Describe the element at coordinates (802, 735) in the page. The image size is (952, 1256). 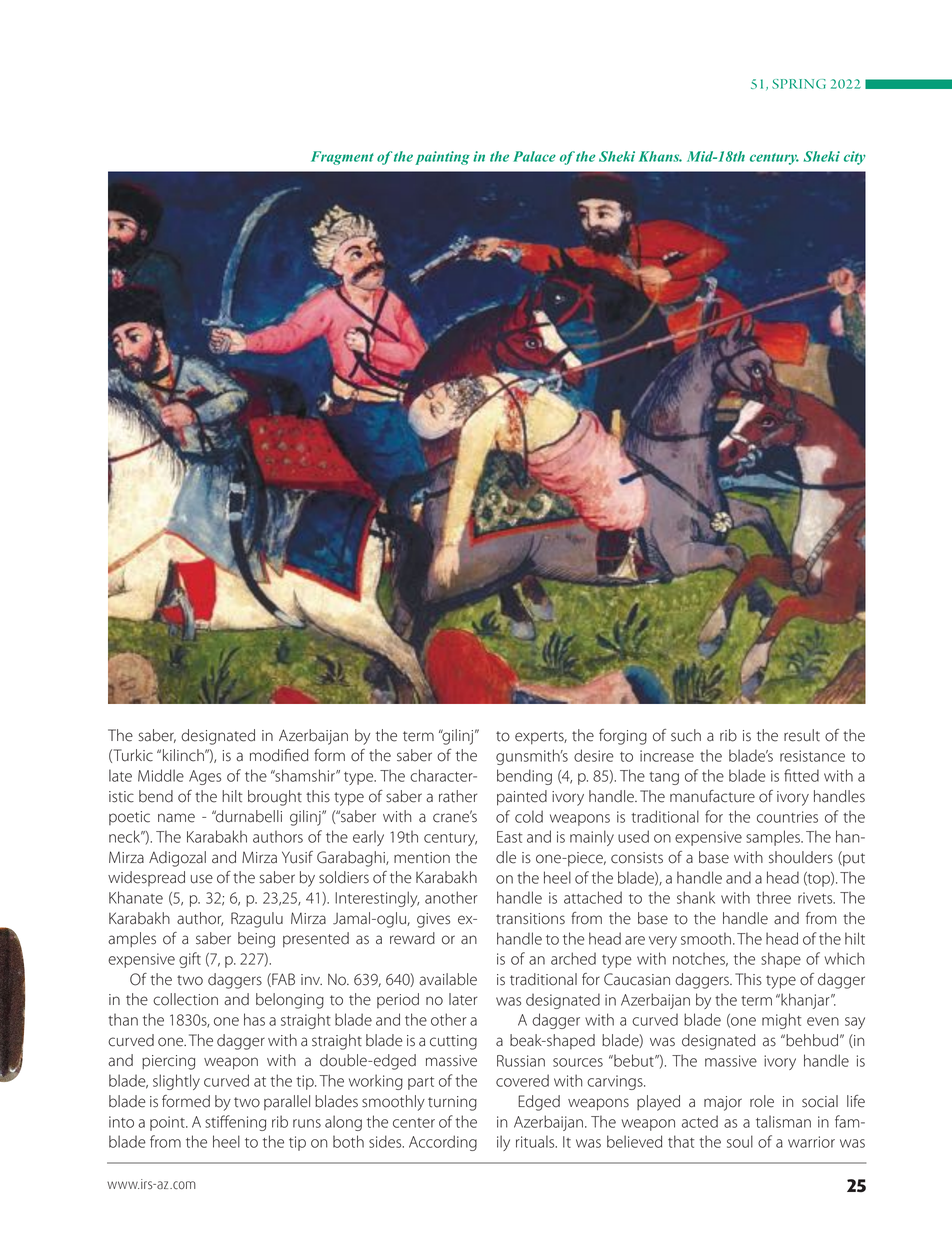
I see `result` at that location.
